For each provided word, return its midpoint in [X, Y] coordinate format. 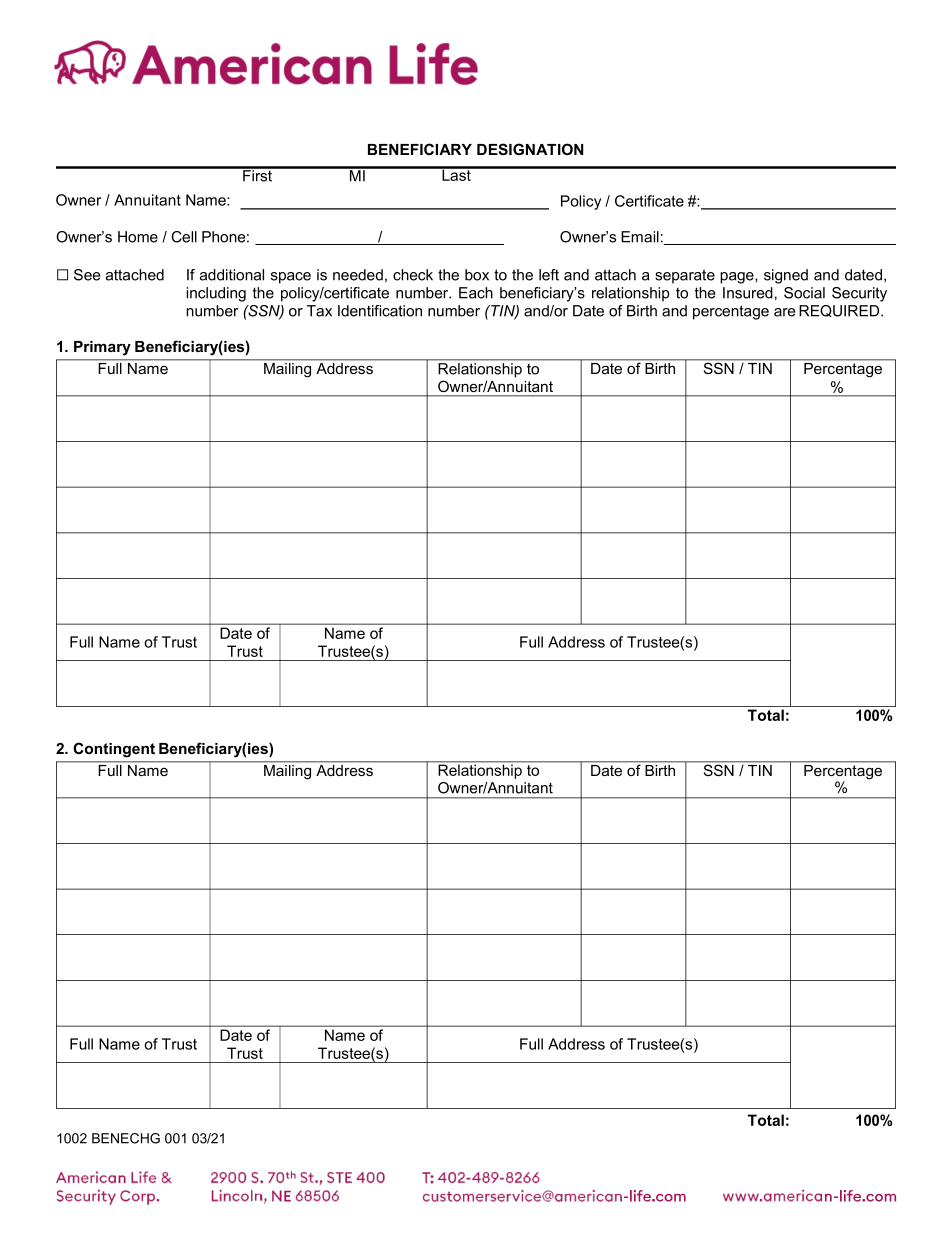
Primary [102, 348]
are [784, 312]
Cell [184, 237]
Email [640, 237]
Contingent [114, 750]
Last [456, 174]
